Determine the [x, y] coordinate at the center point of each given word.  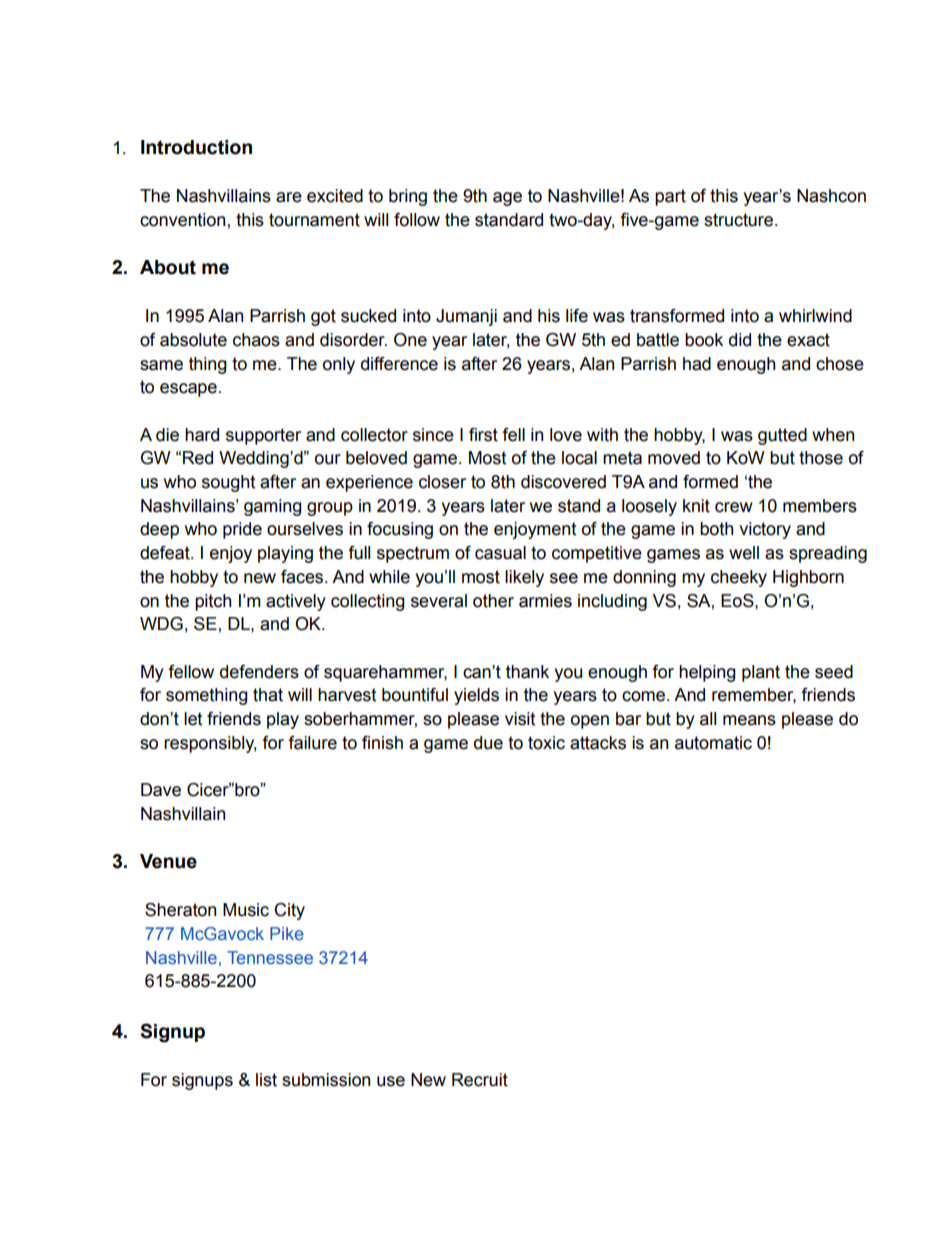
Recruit [480, 1080]
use [391, 1081]
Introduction [196, 147]
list [266, 1080]
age [507, 199]
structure [740, 220]
